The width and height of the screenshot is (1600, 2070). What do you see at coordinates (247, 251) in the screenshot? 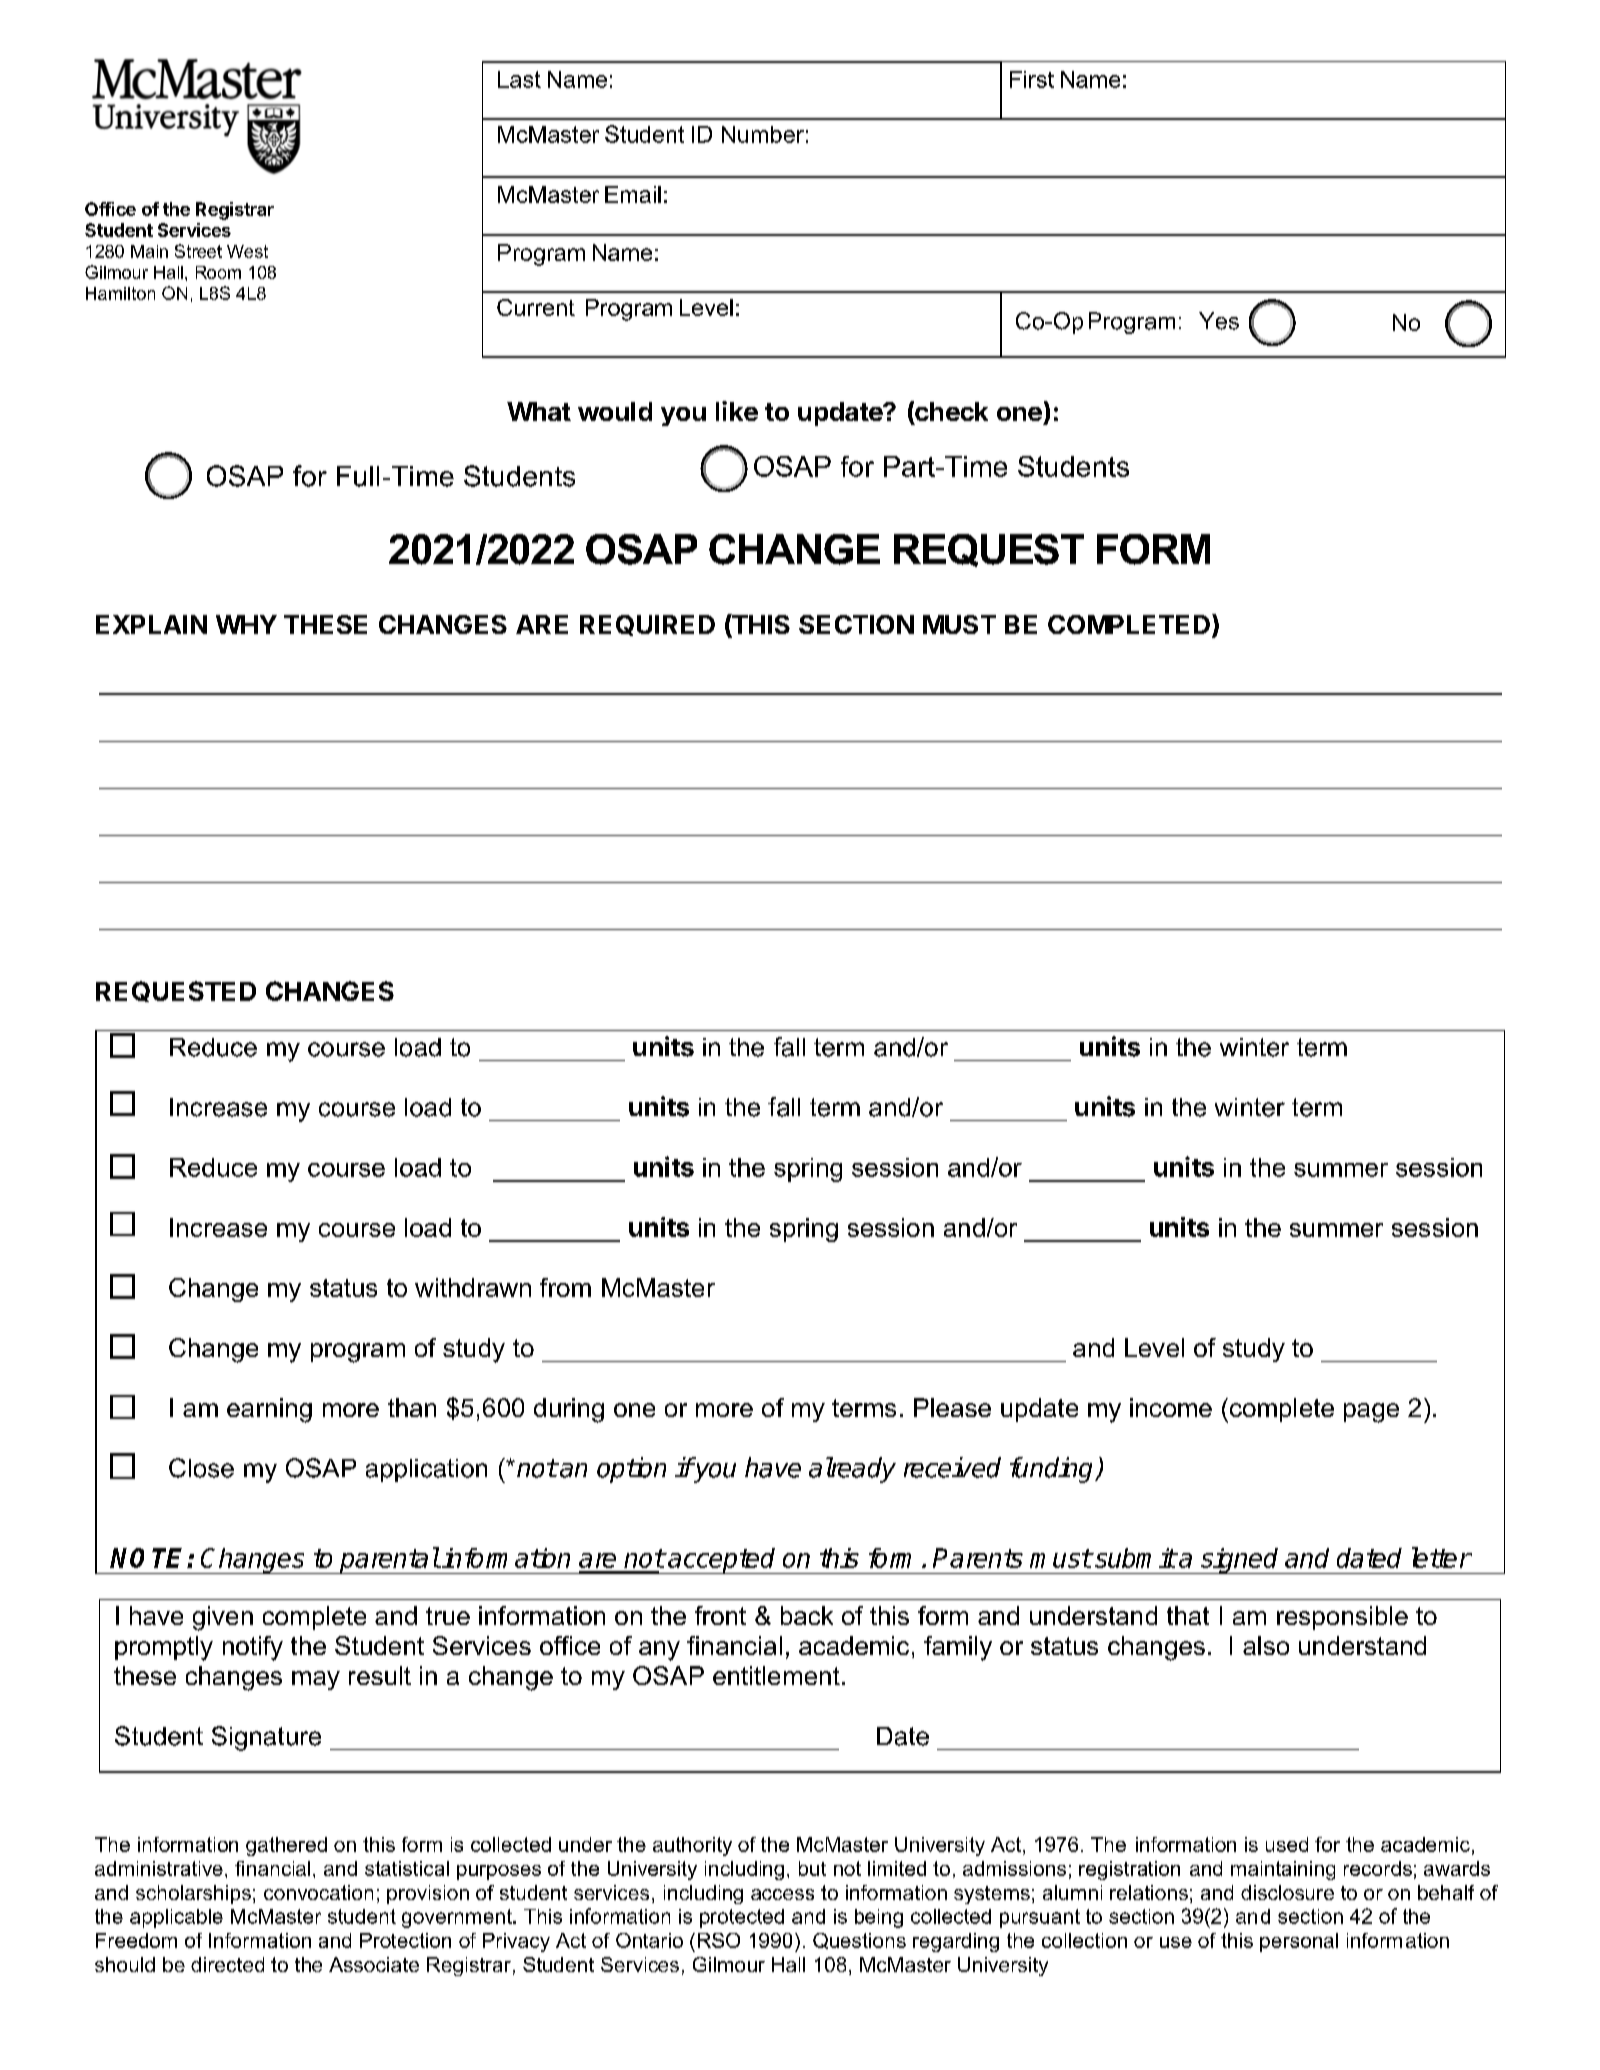
I see `West` at bounding box center [247, 251].
